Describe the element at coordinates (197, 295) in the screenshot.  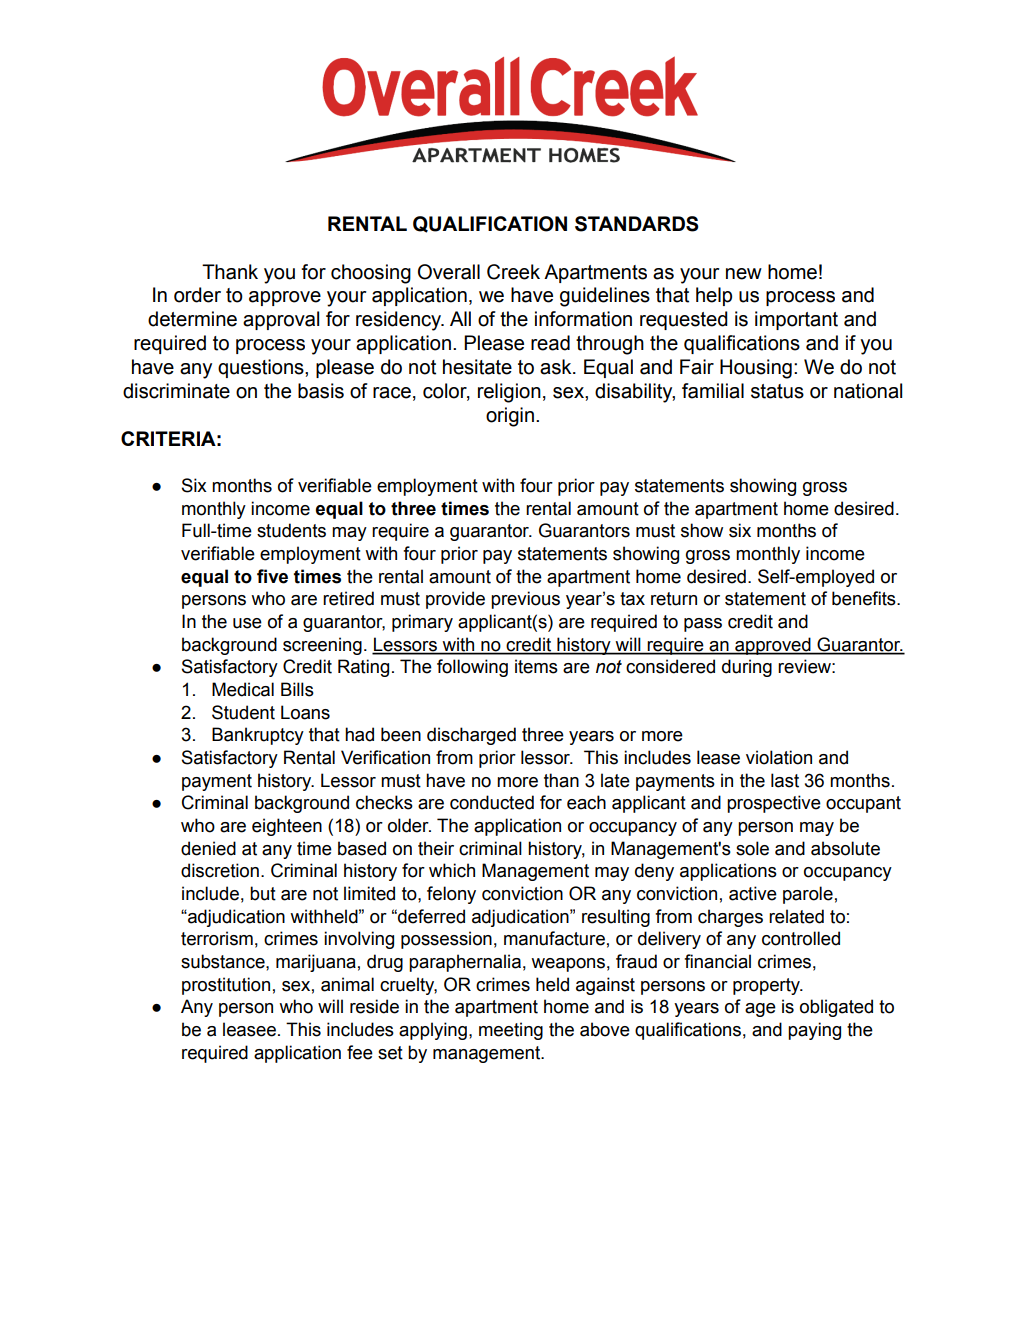
I see `order` at that location.
